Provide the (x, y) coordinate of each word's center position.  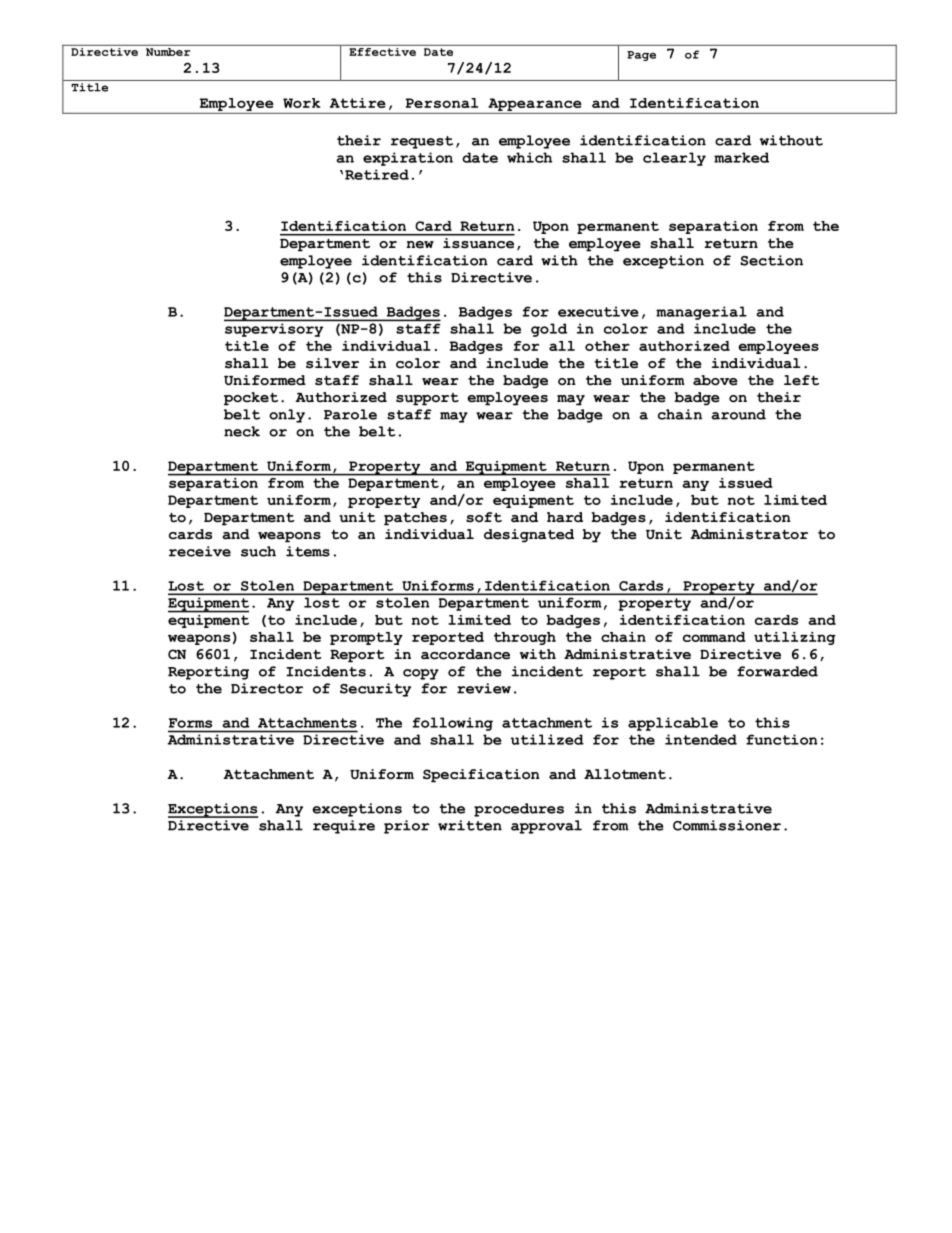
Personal (441, 103)
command (714, 637)
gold (549, 330)
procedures (519, 810)
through (525, 638)
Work (301, 103)
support (427, 399)
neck (242, 431)
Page (641, 56)
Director (267, 688)
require (344, 827)
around (738, 414)
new (420, 245)
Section (771, 260)
